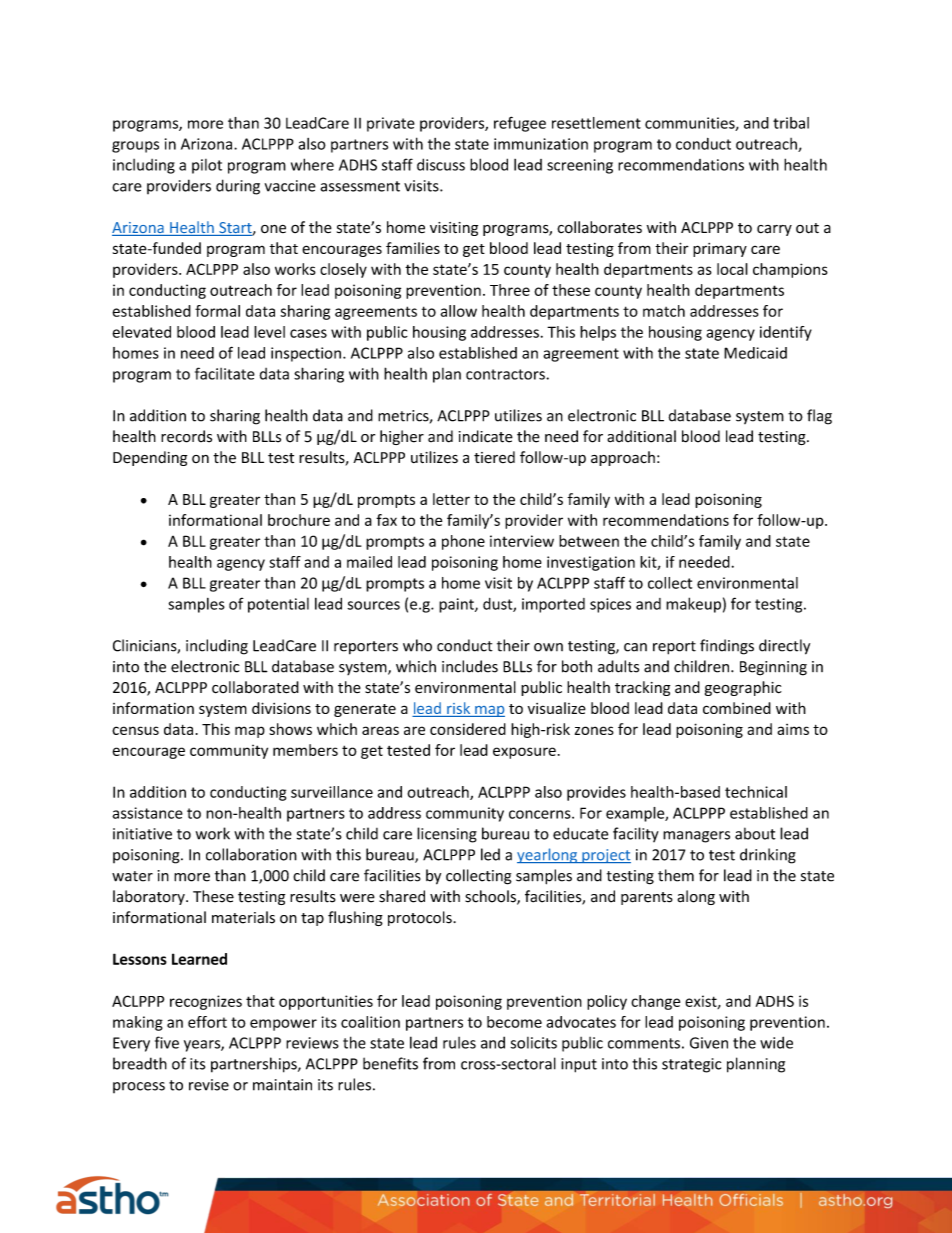 This screenshot has width=952, height=1233. What do you see at coordinates (209, 1085) in the screenshot?
I see `revise` at bounding box center [209, 1085].
